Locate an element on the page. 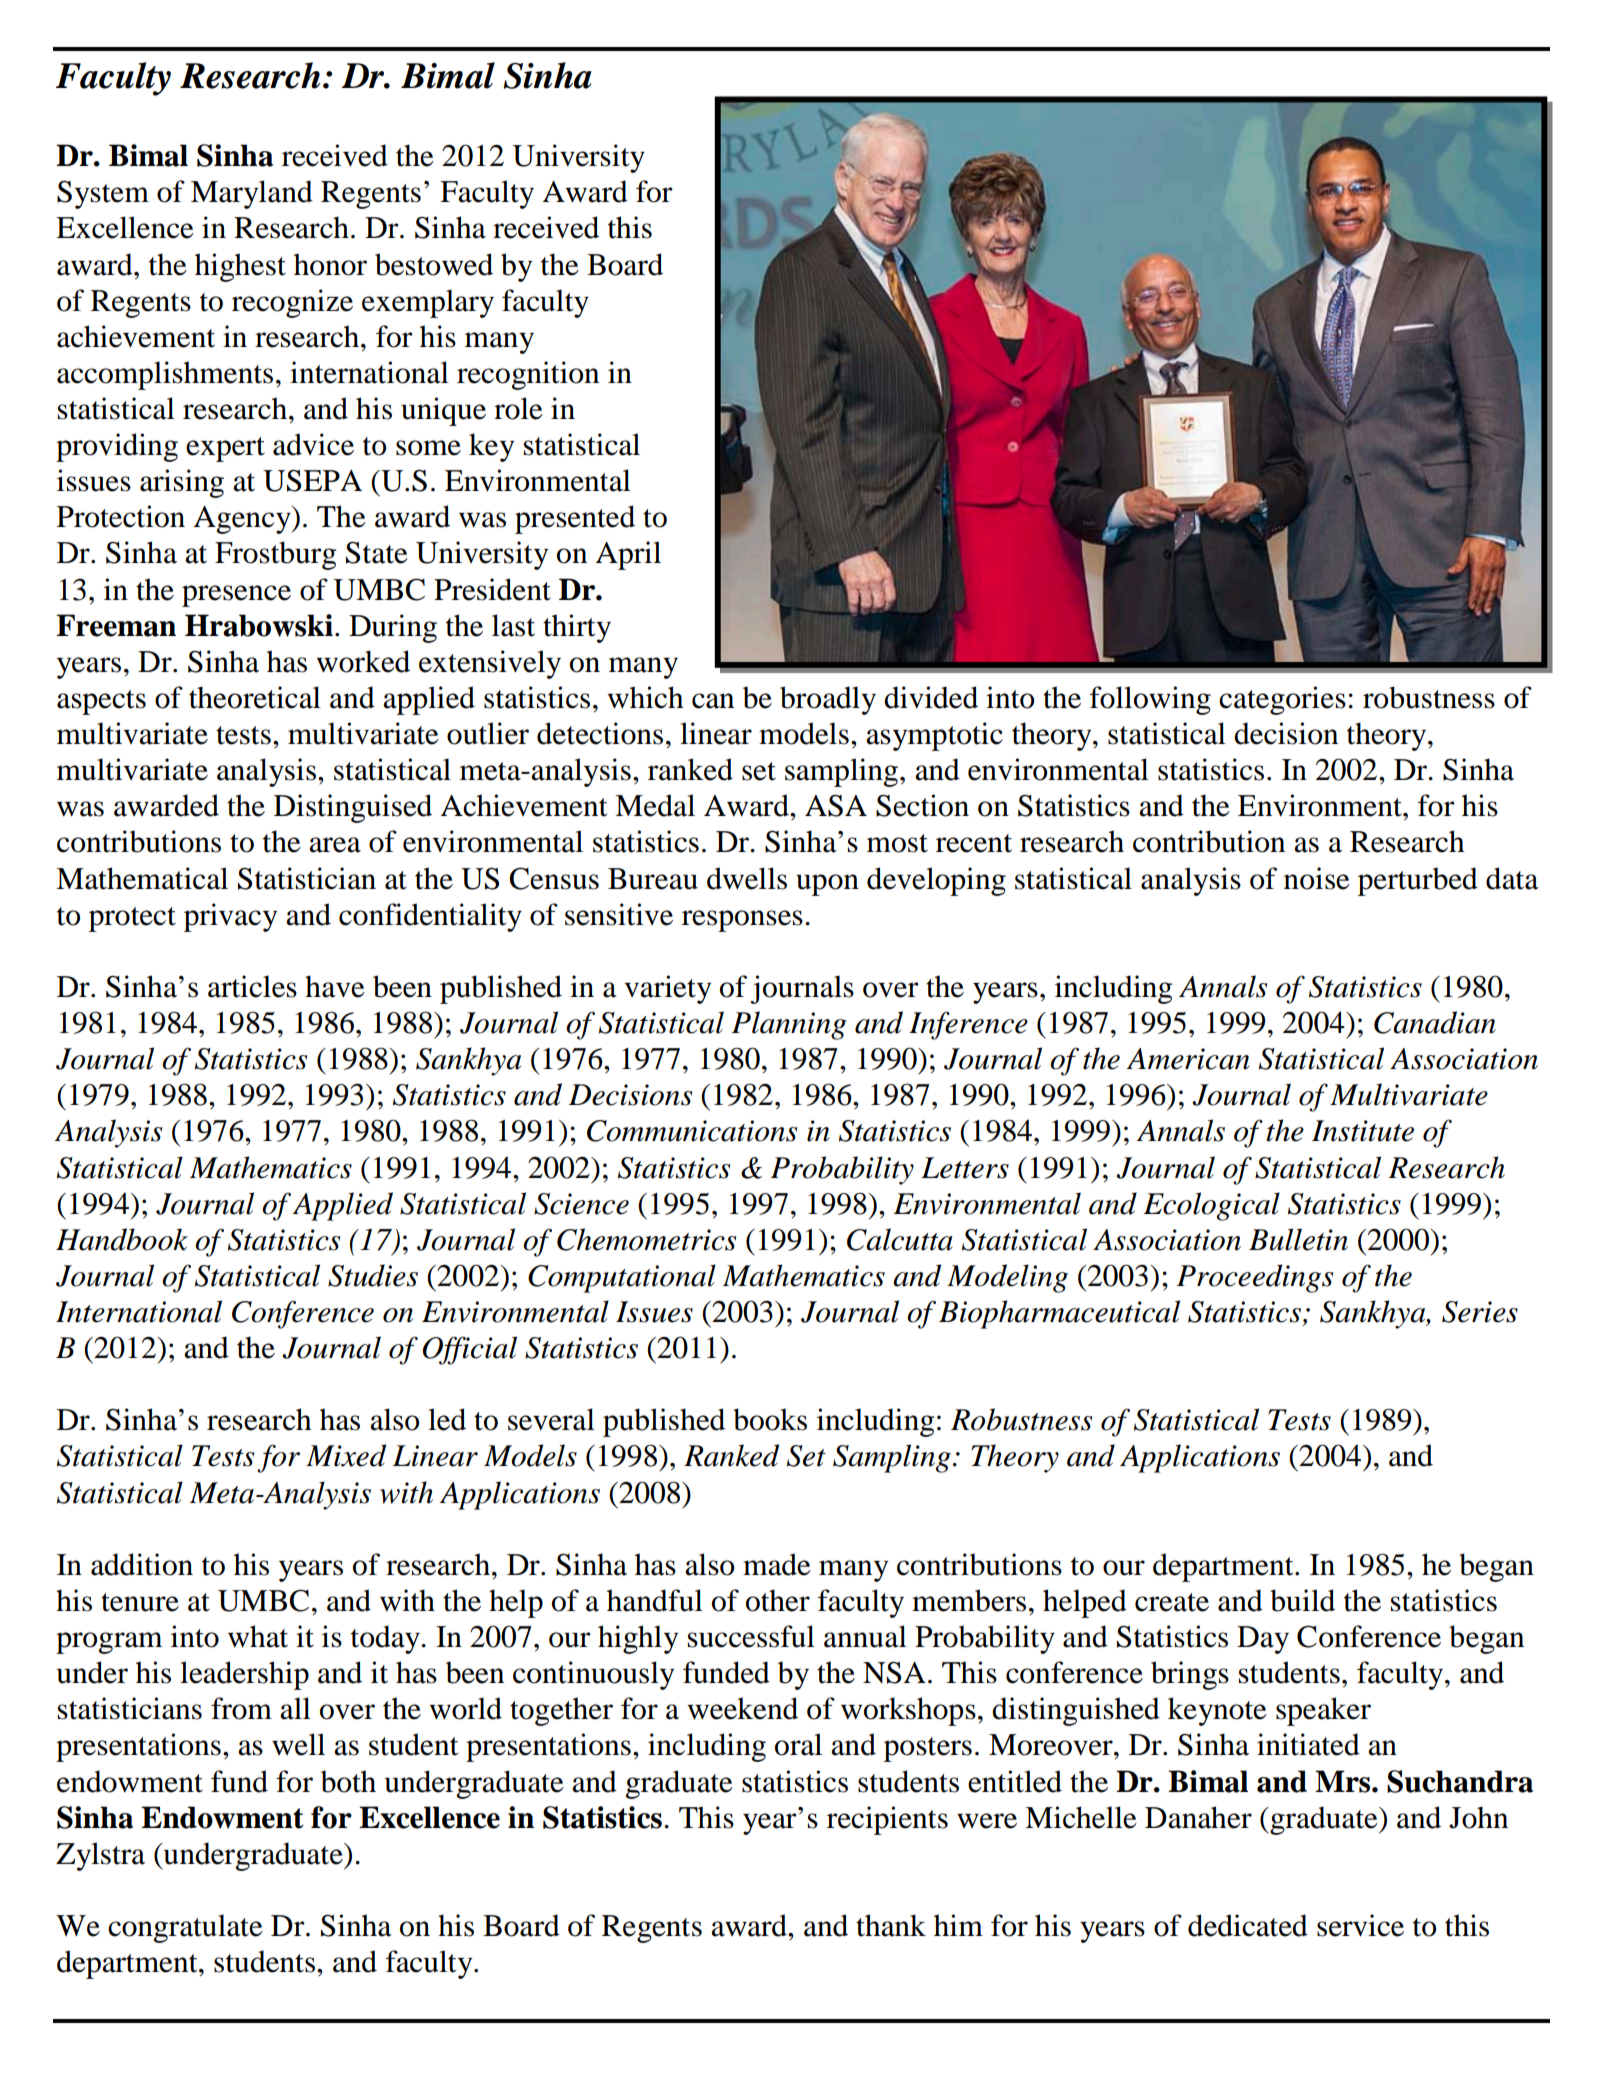  categories is located at coordinates (1282, 700).
